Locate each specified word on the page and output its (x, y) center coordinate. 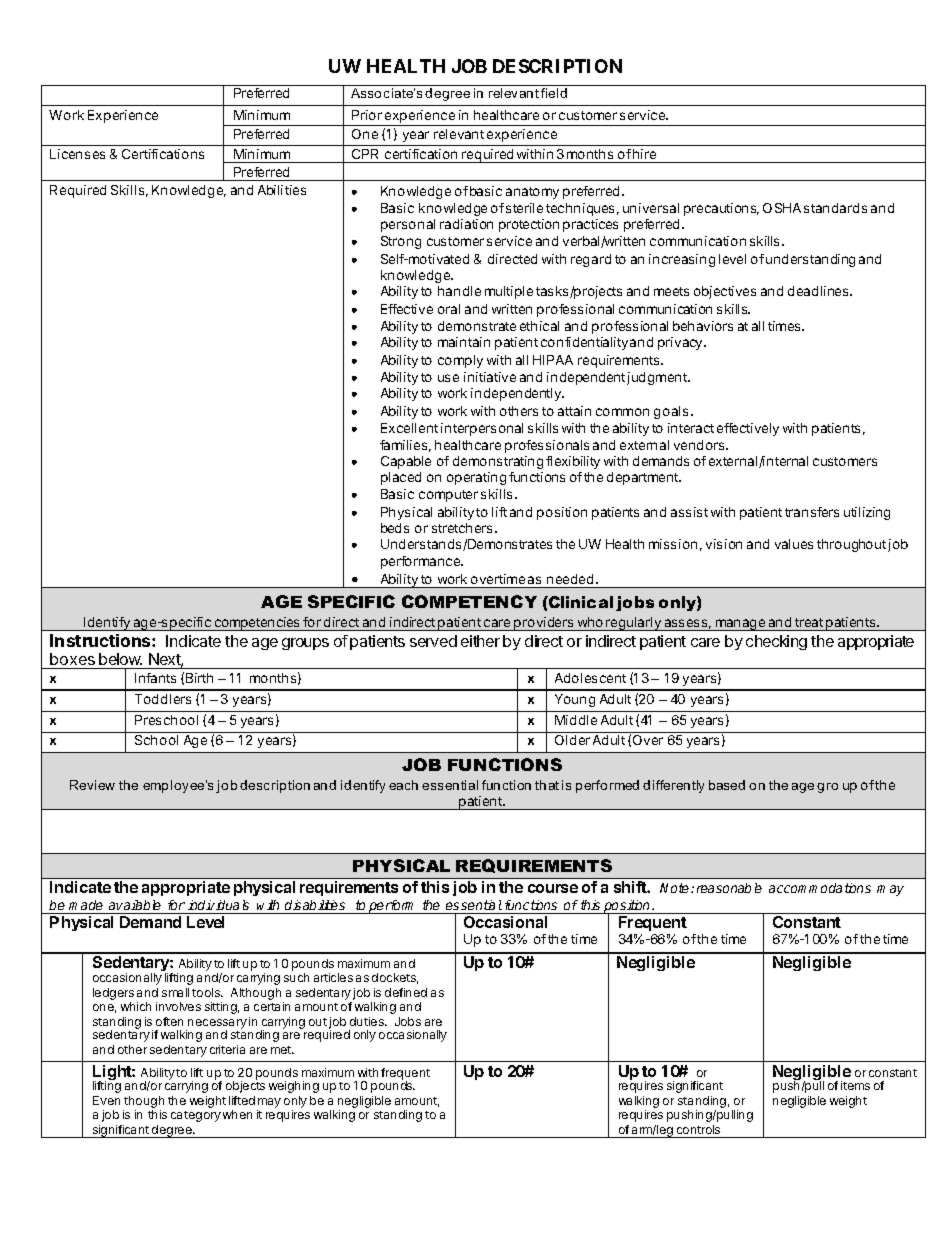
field (554, 93)
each (403, 785)
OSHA (782, 208)
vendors (700, 445)
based (727, 785)
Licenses (77, 154)
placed (401, 478)
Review (92, 785)
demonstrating (498, 462)
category (196, 1116)
